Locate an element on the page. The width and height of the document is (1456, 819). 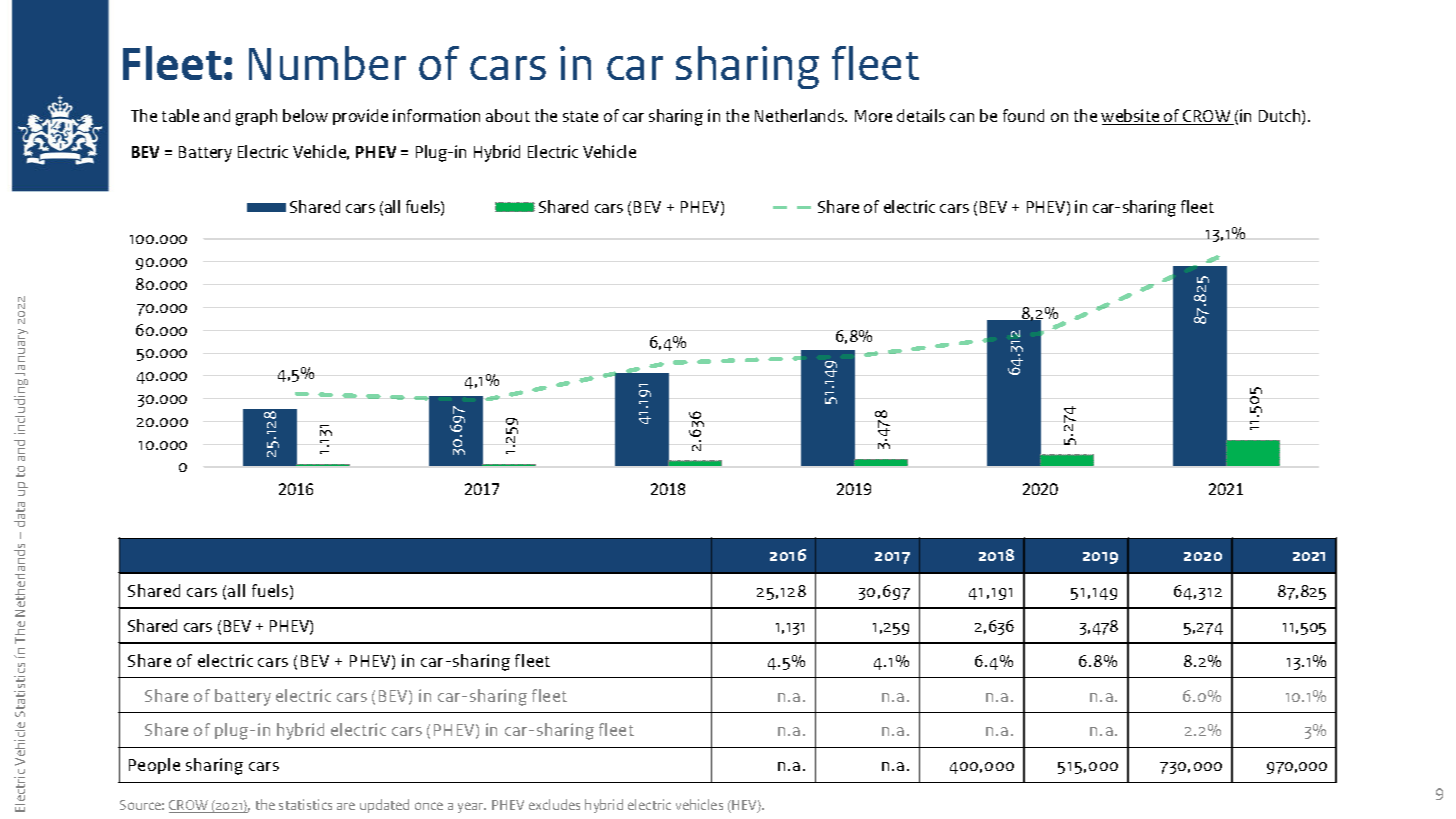
year is located at coordinates (472, 807).
